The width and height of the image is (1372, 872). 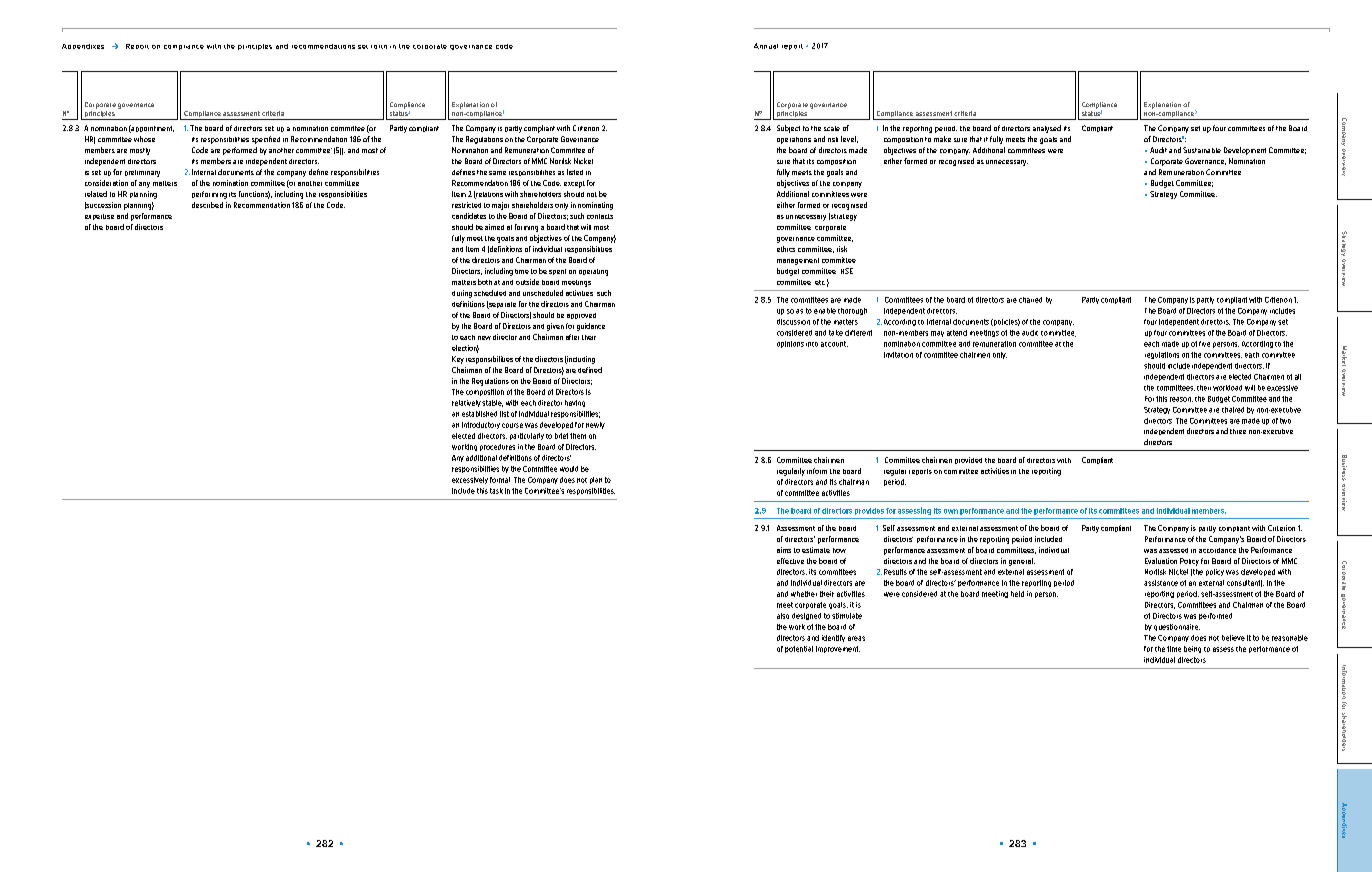 I want to click on forth, so click(x=379, y=47).
